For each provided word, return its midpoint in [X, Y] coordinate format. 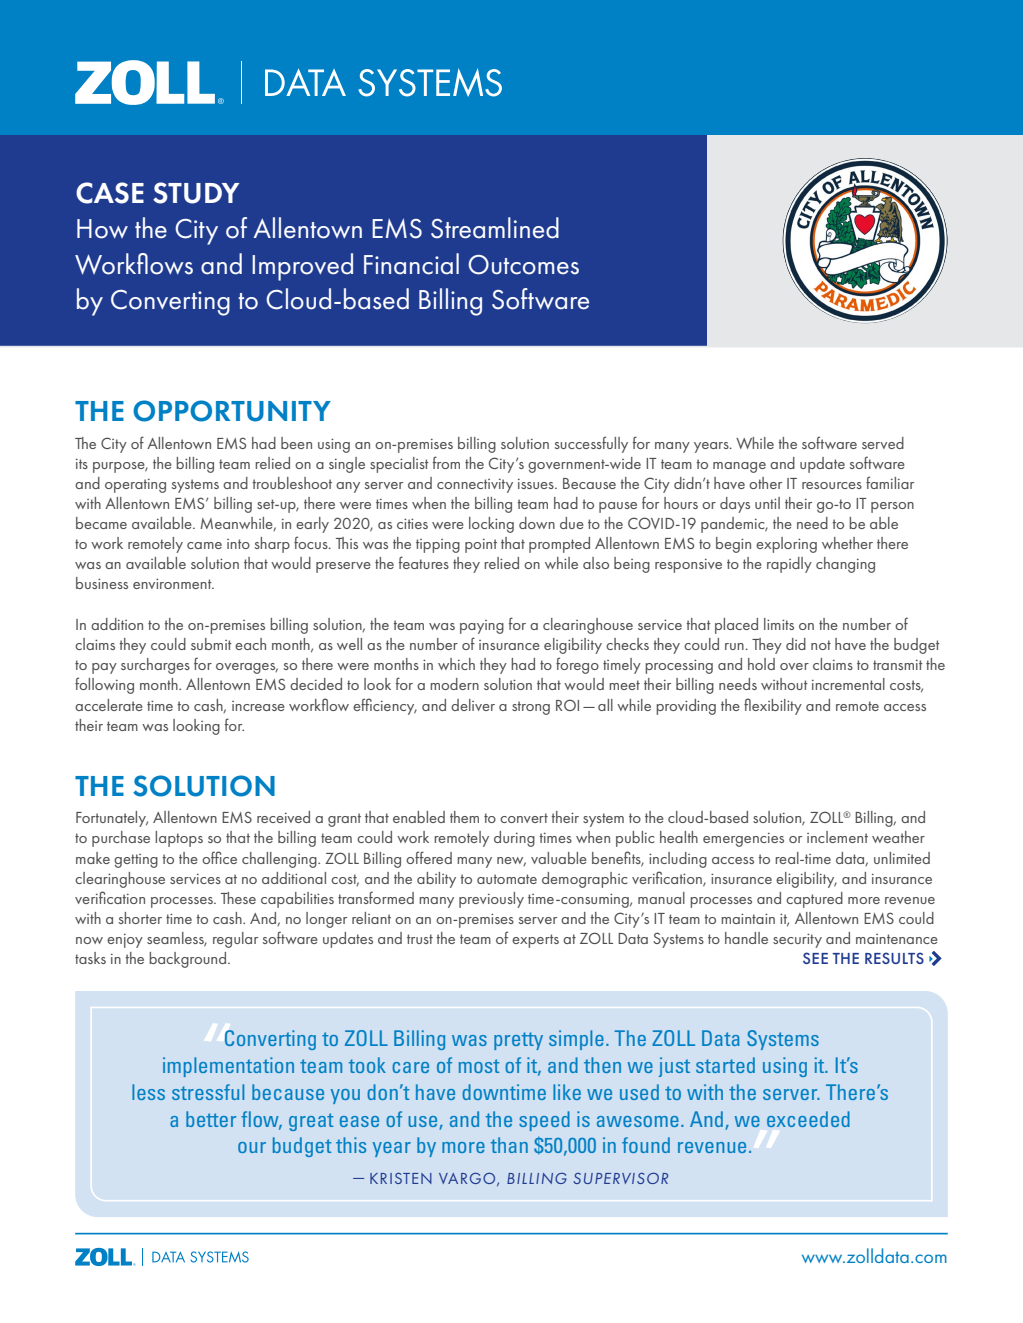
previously [491, 900]
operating [135, 486]
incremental [848, 684]
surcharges [155, 666]
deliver [473, 705]
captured [814, 900]
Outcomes [523, 265]
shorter [140, 918]
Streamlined [495, 228]
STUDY [196, 193]
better [211, 1119]
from [446, 462]
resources [832, 485]
